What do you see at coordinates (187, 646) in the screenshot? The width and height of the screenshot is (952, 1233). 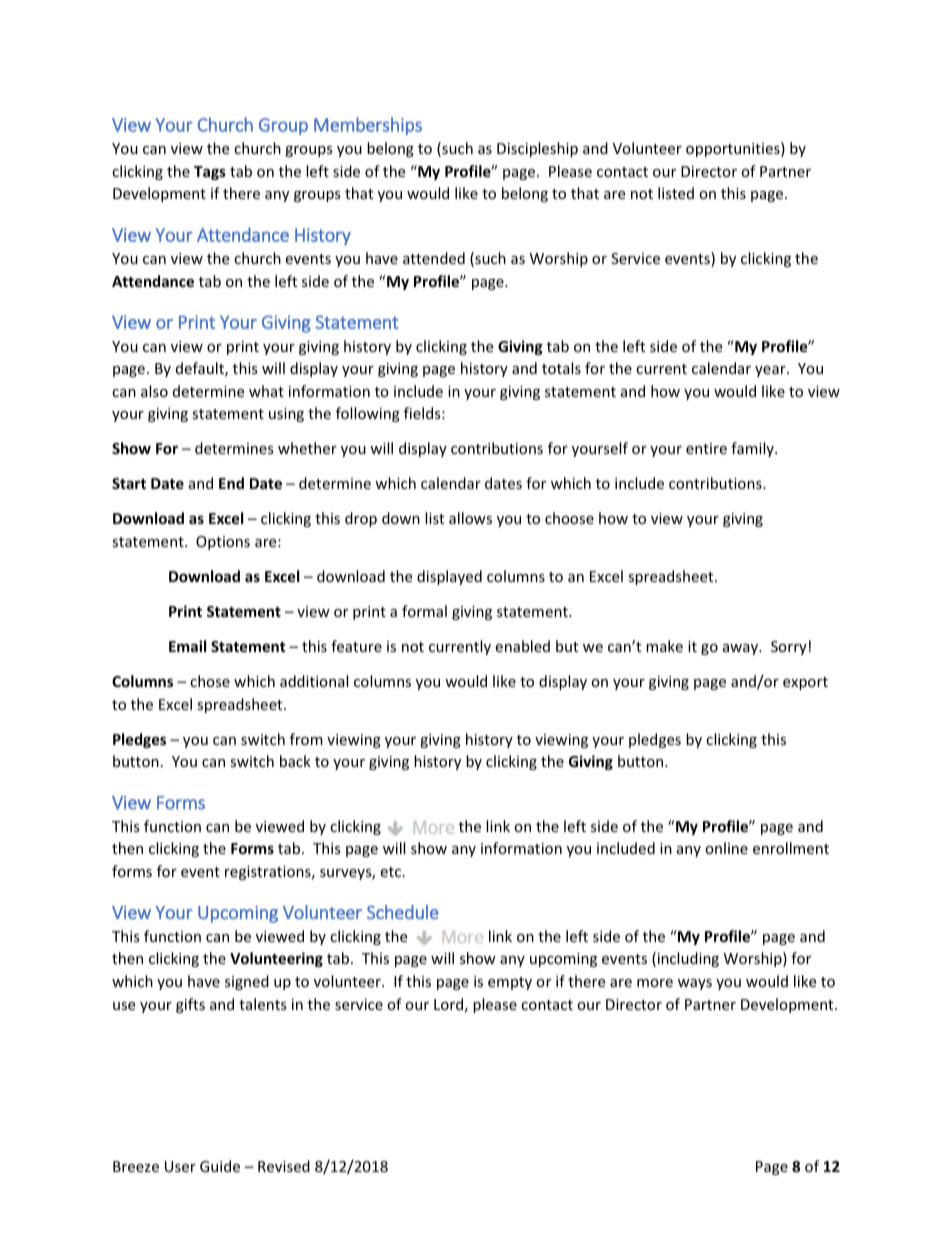 I see `Email` at bounding box center [187, 646].
